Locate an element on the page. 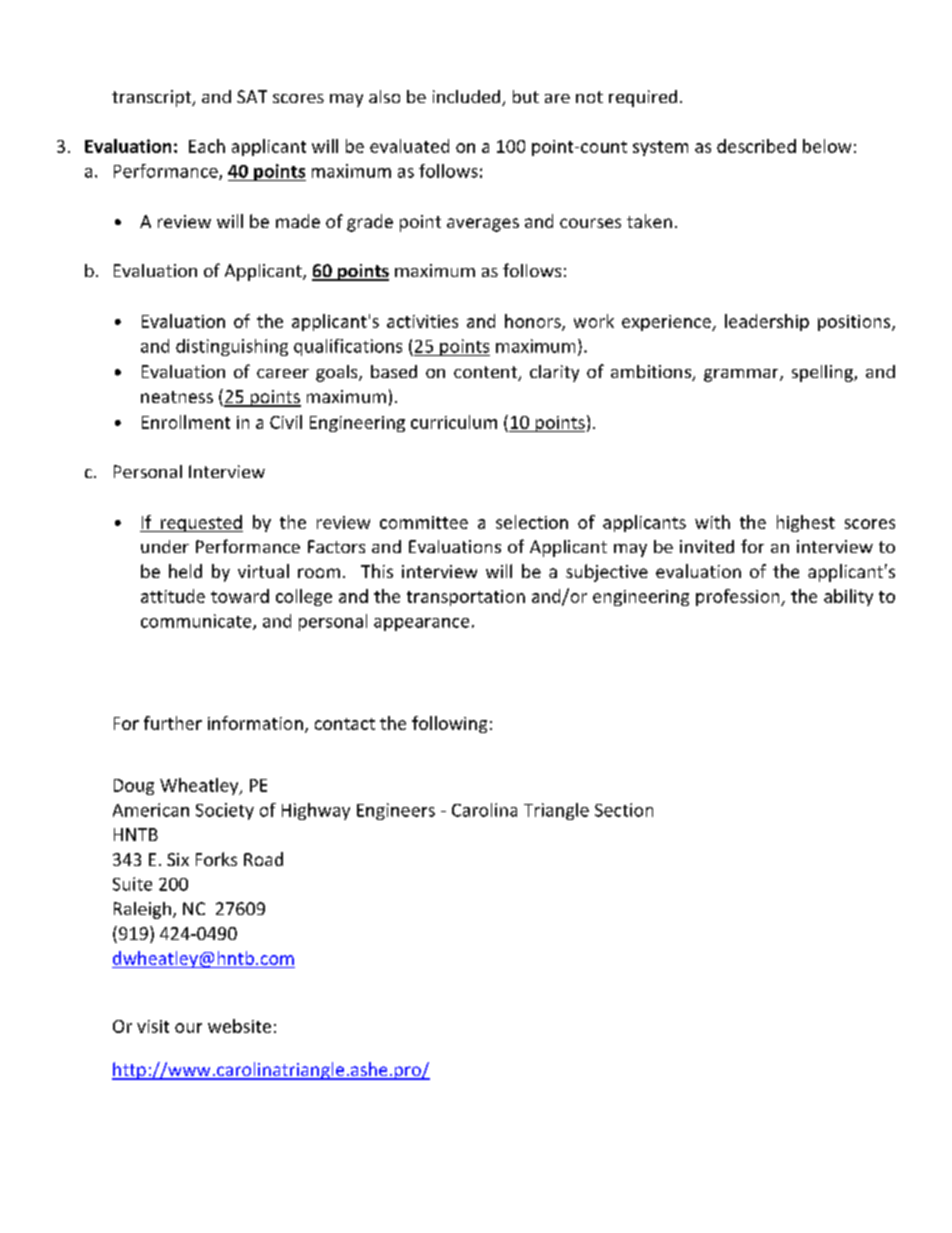 The width and height of the document is (952, 1233). profession is located at coordinates (739, 597).
